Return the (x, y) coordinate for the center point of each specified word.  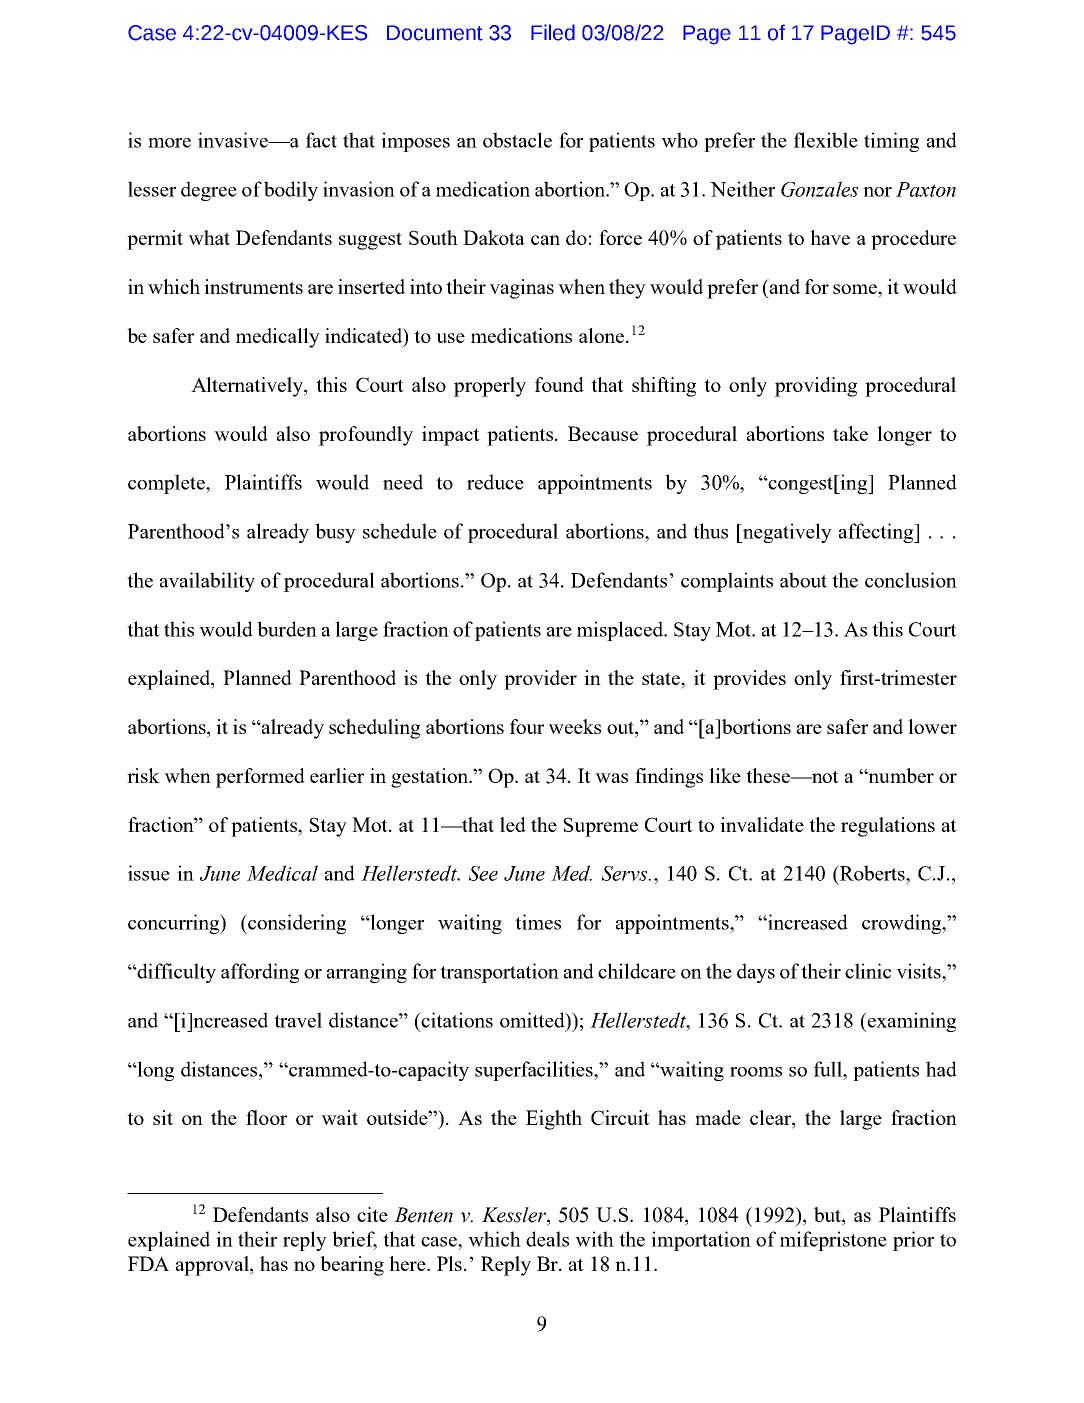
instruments (253, 286)
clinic (868, 971)
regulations (888, 827)
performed (260, 778)
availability (207, 582)
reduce (495, 482)
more (169, 143)
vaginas (521, 289)
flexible (826, 140)
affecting (877, 533)
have (830, 237)
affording (260, 973)
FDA (148, 1263)
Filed (553, 32)
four (527, 726)
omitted (533, 1020)
